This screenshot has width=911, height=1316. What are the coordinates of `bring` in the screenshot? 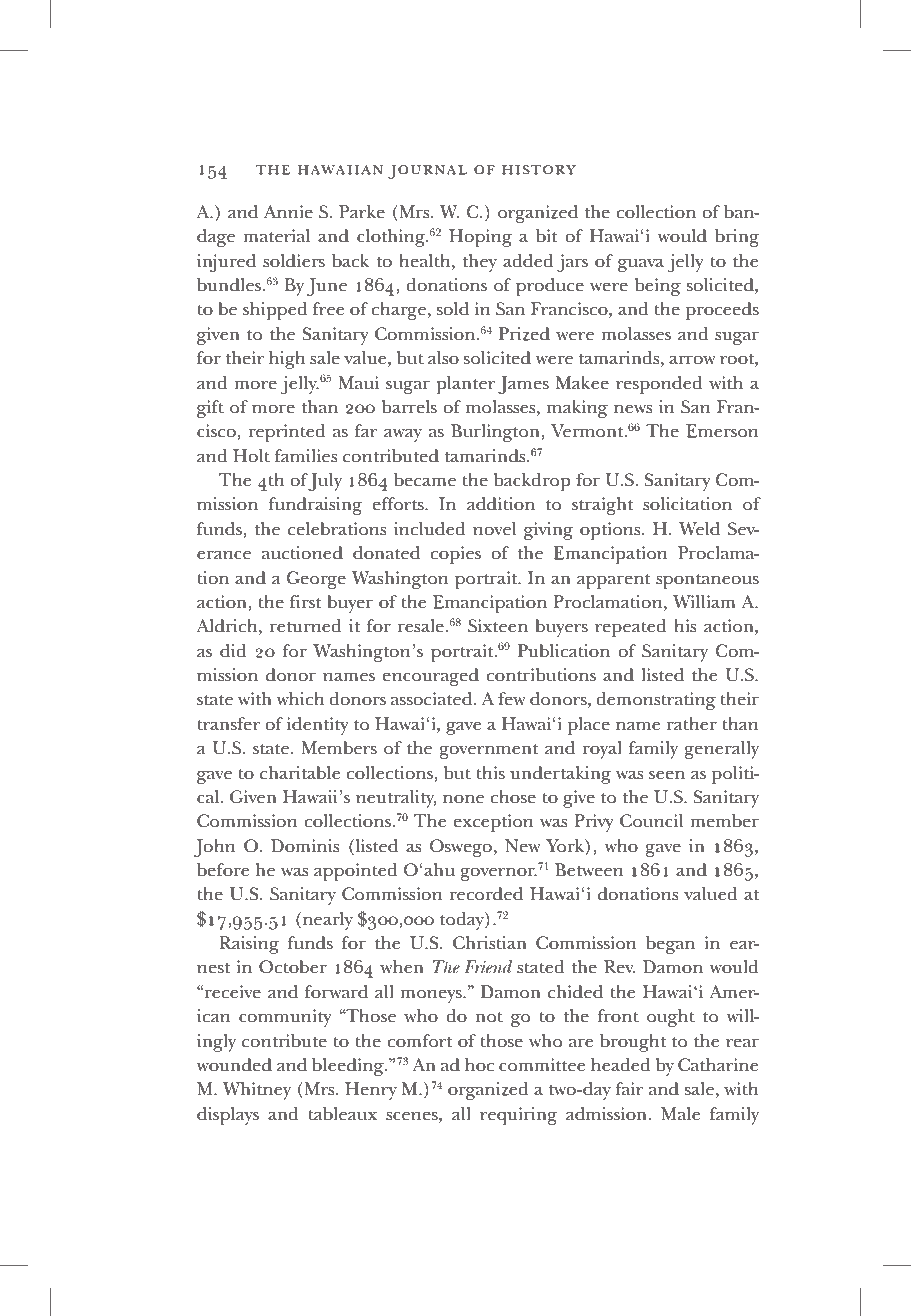 It's located at (737, 238).
